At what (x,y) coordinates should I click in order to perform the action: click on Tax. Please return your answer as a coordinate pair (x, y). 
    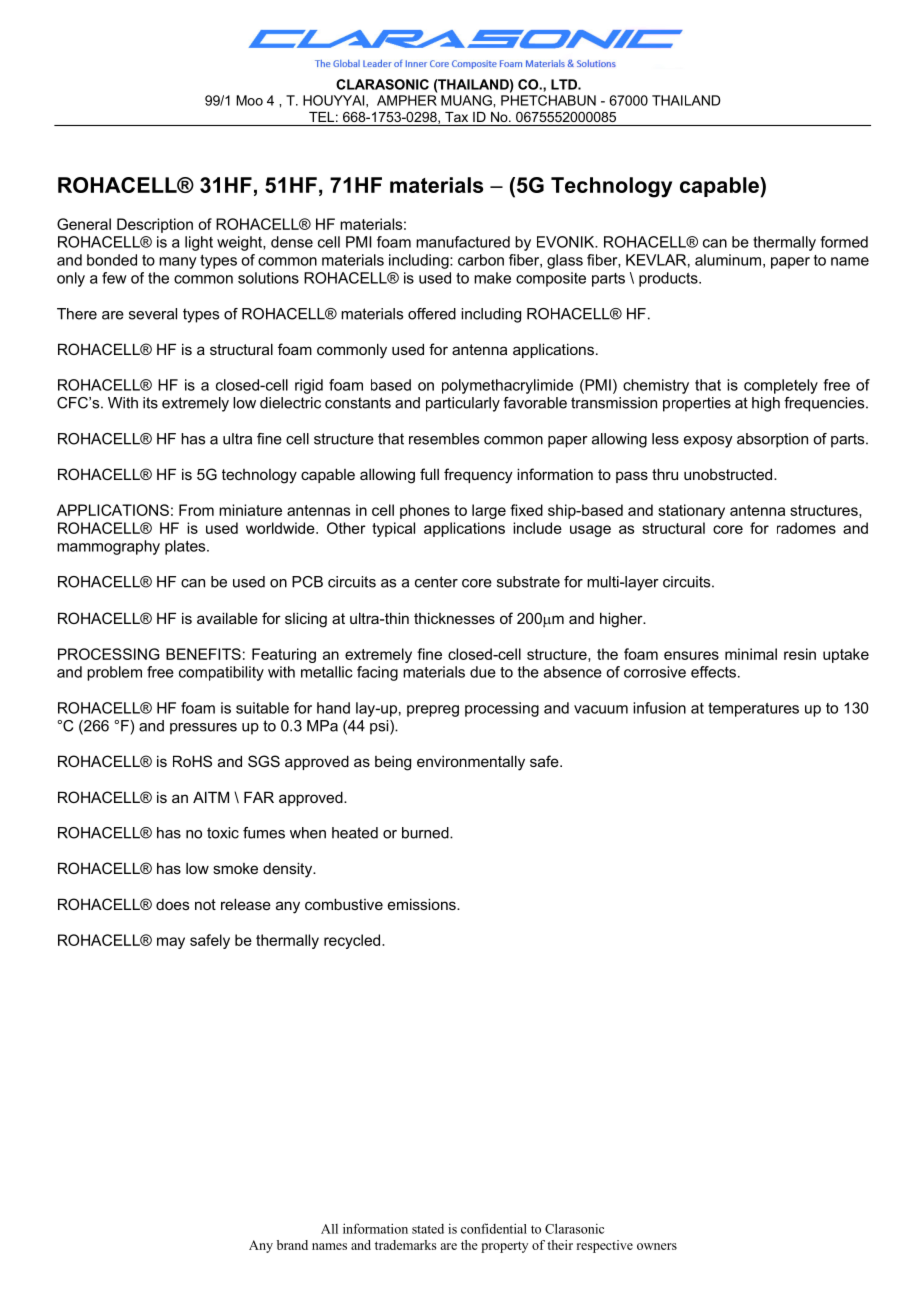
    Looking at the image, I should click on (456, 117).
